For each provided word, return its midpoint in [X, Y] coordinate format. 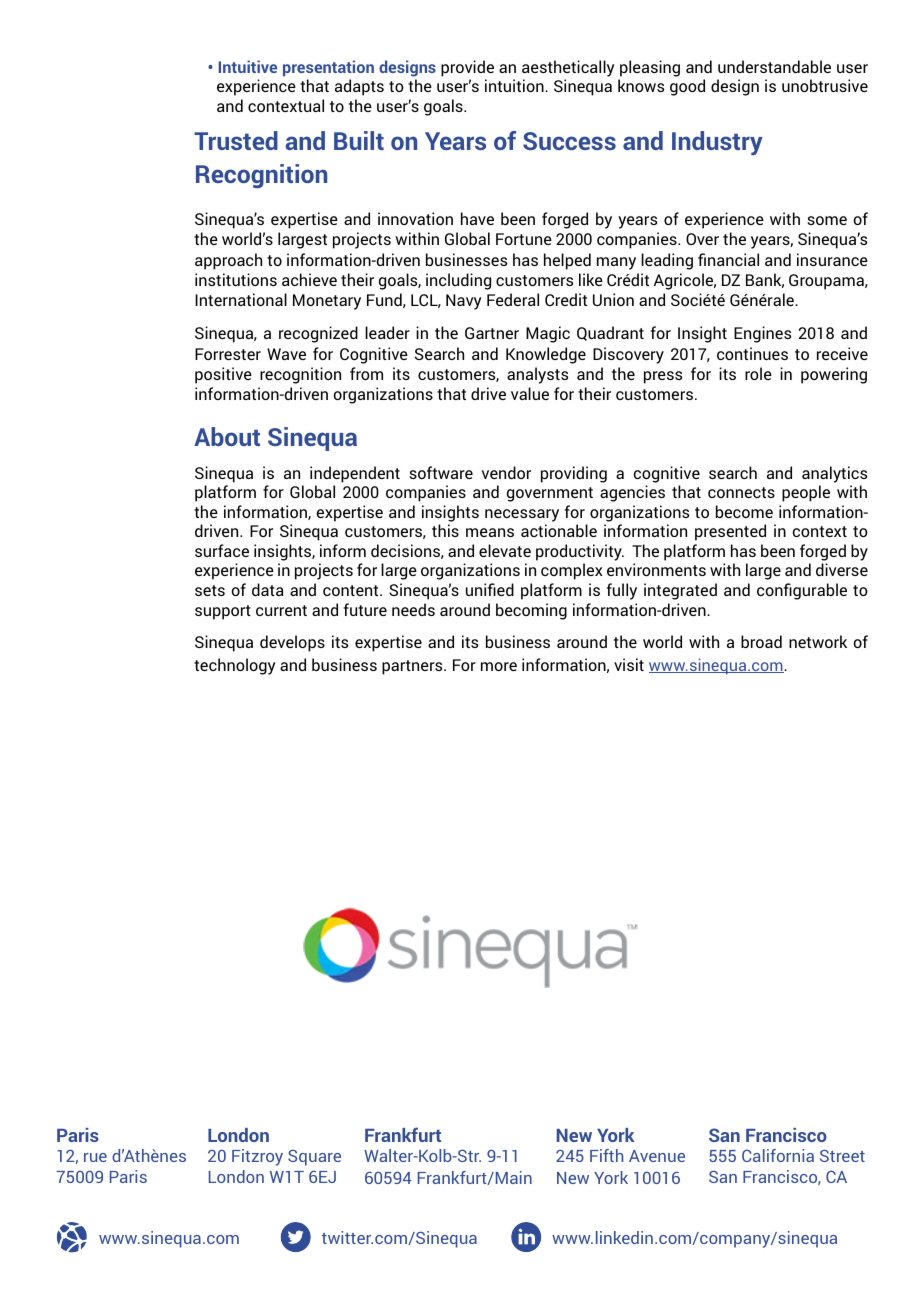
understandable [774, 66]
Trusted [236, 140]
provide [467, 68]
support [223, 612]
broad [761, 641]
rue [95, 1157]
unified [490, 589]
